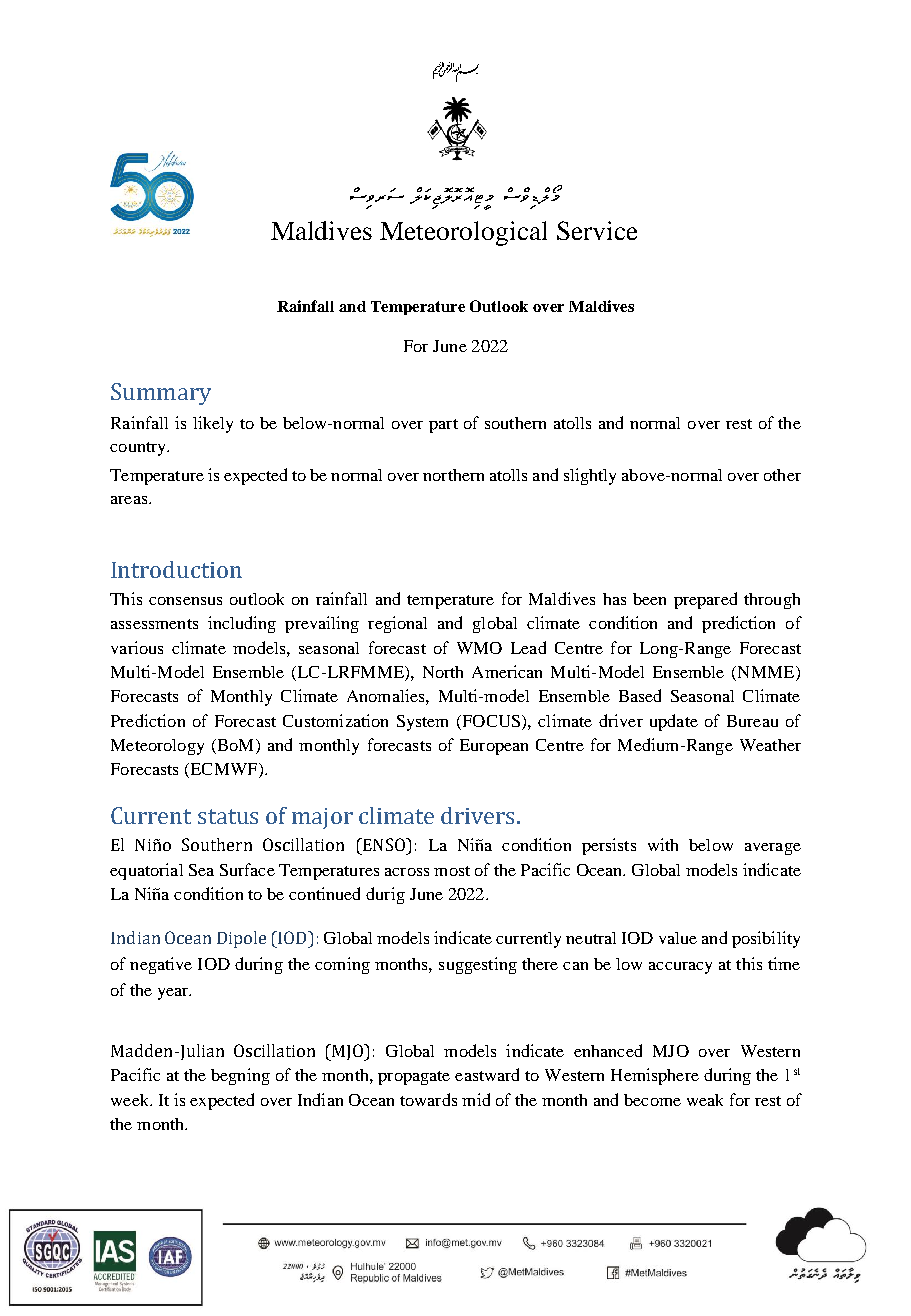  I want to click on Surface, so click(247, 869).
